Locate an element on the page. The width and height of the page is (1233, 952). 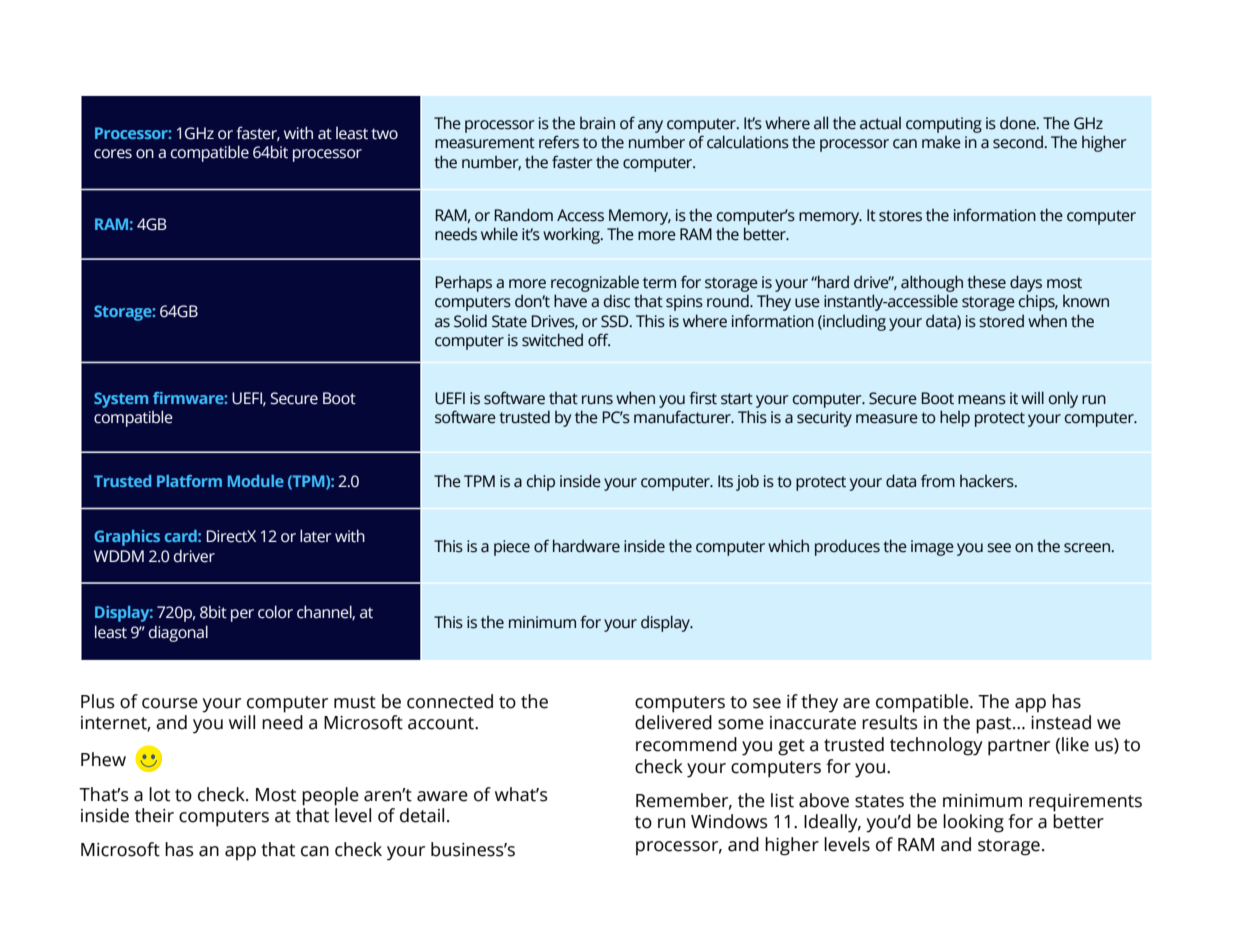
diagonal is located at coordinates (178, 633).
